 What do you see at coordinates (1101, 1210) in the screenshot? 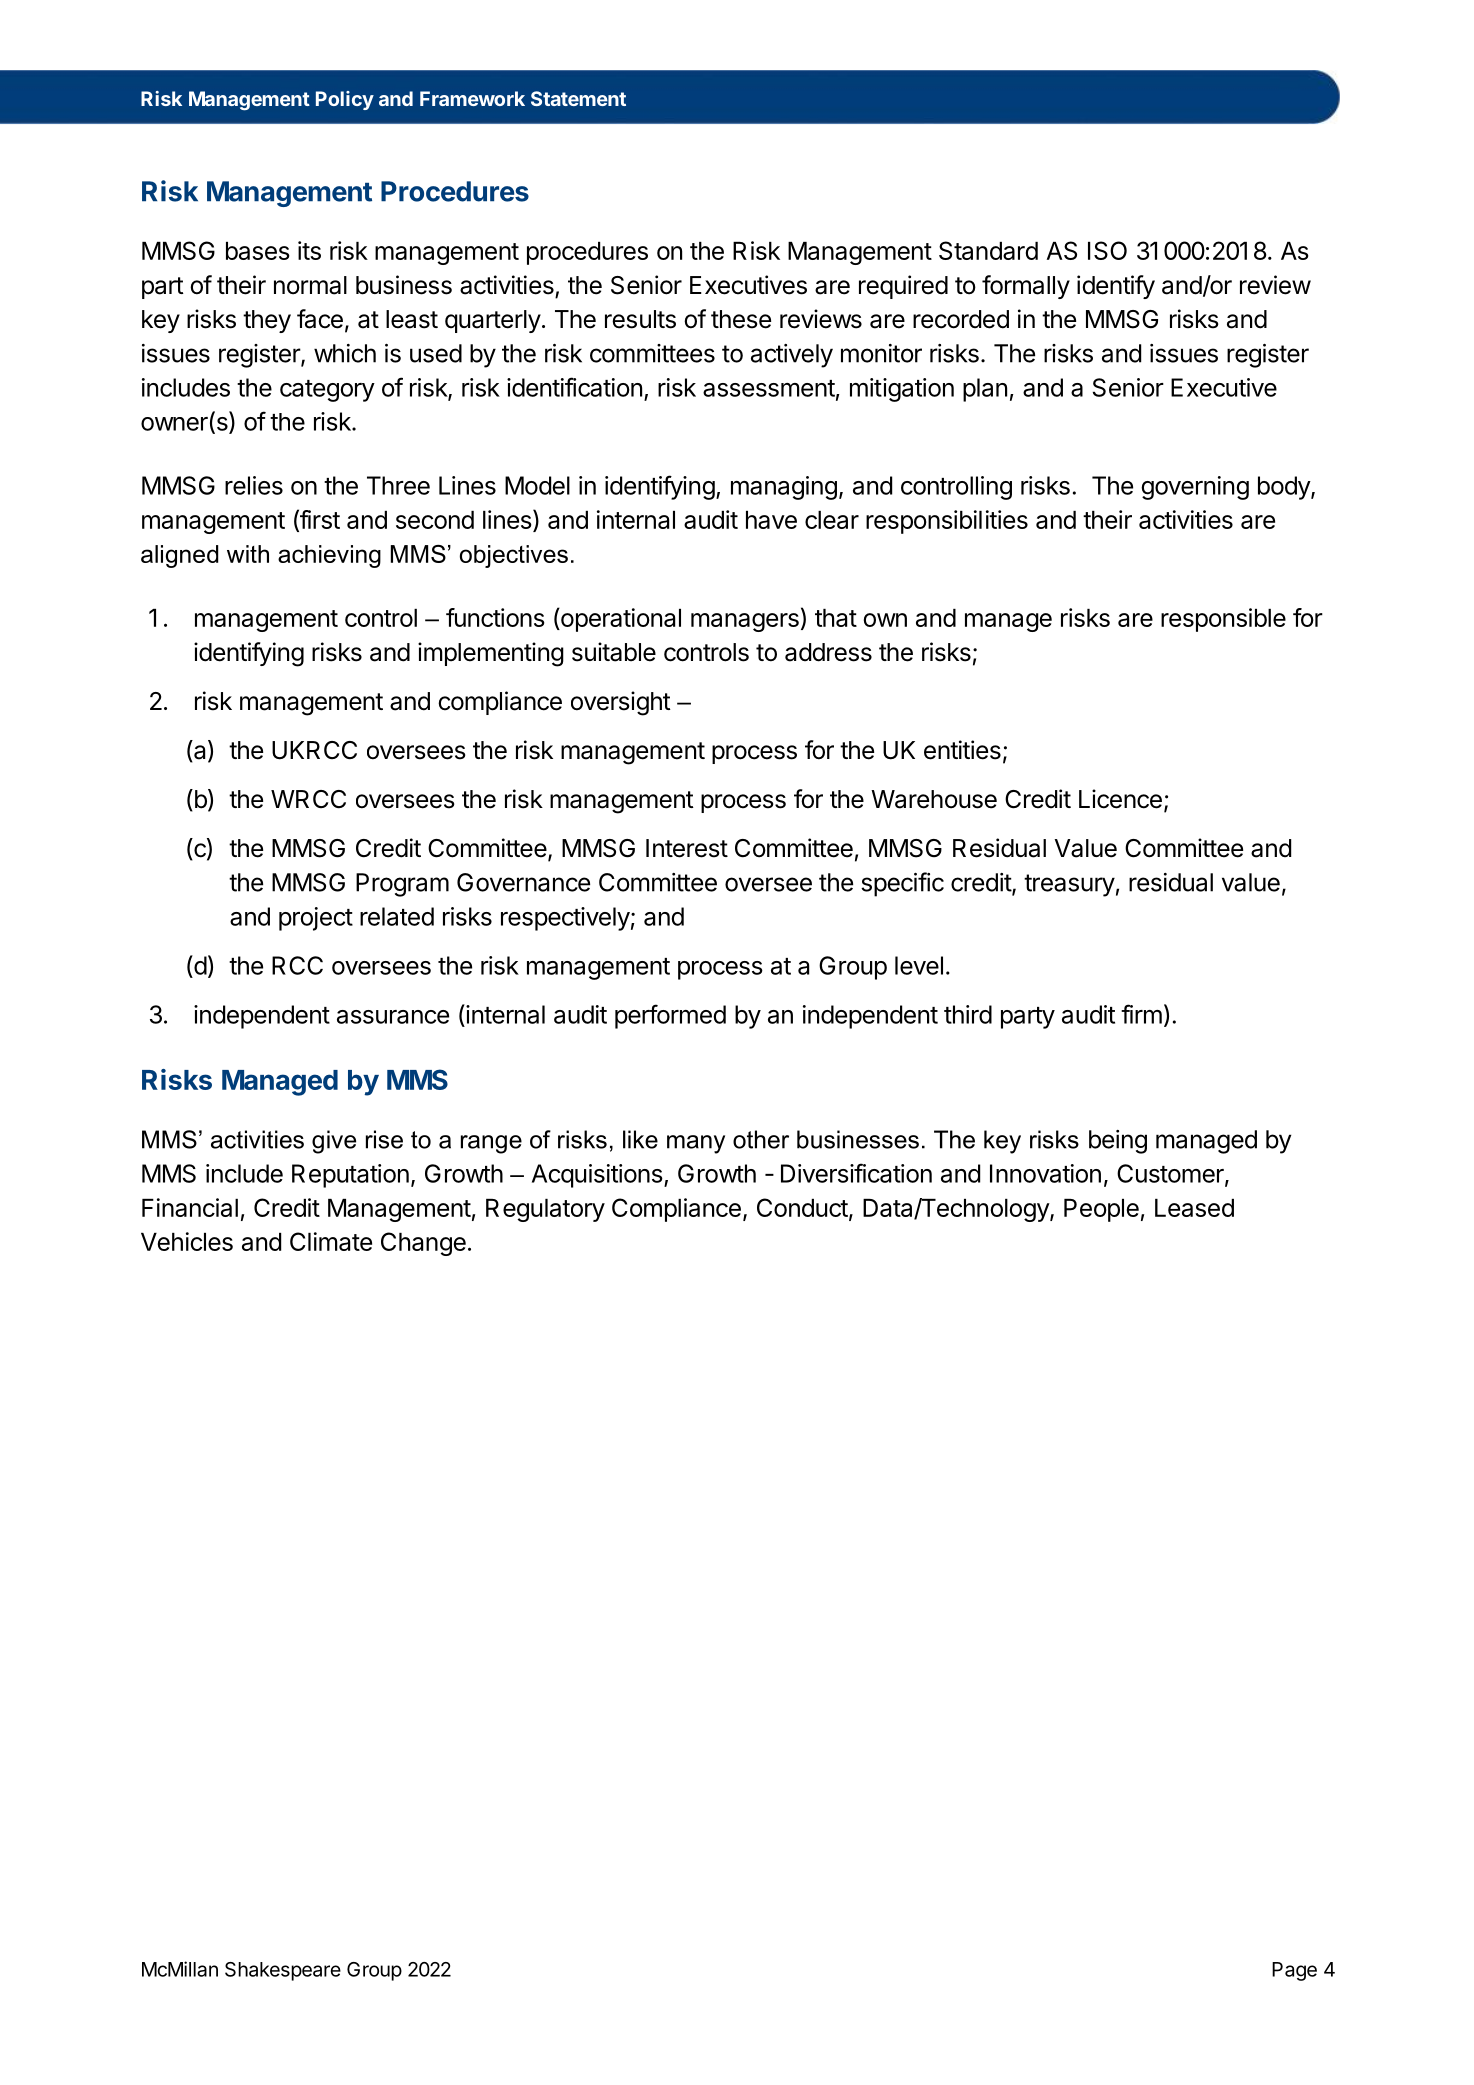
I see `People` at bounding box center [1101, 1210].
